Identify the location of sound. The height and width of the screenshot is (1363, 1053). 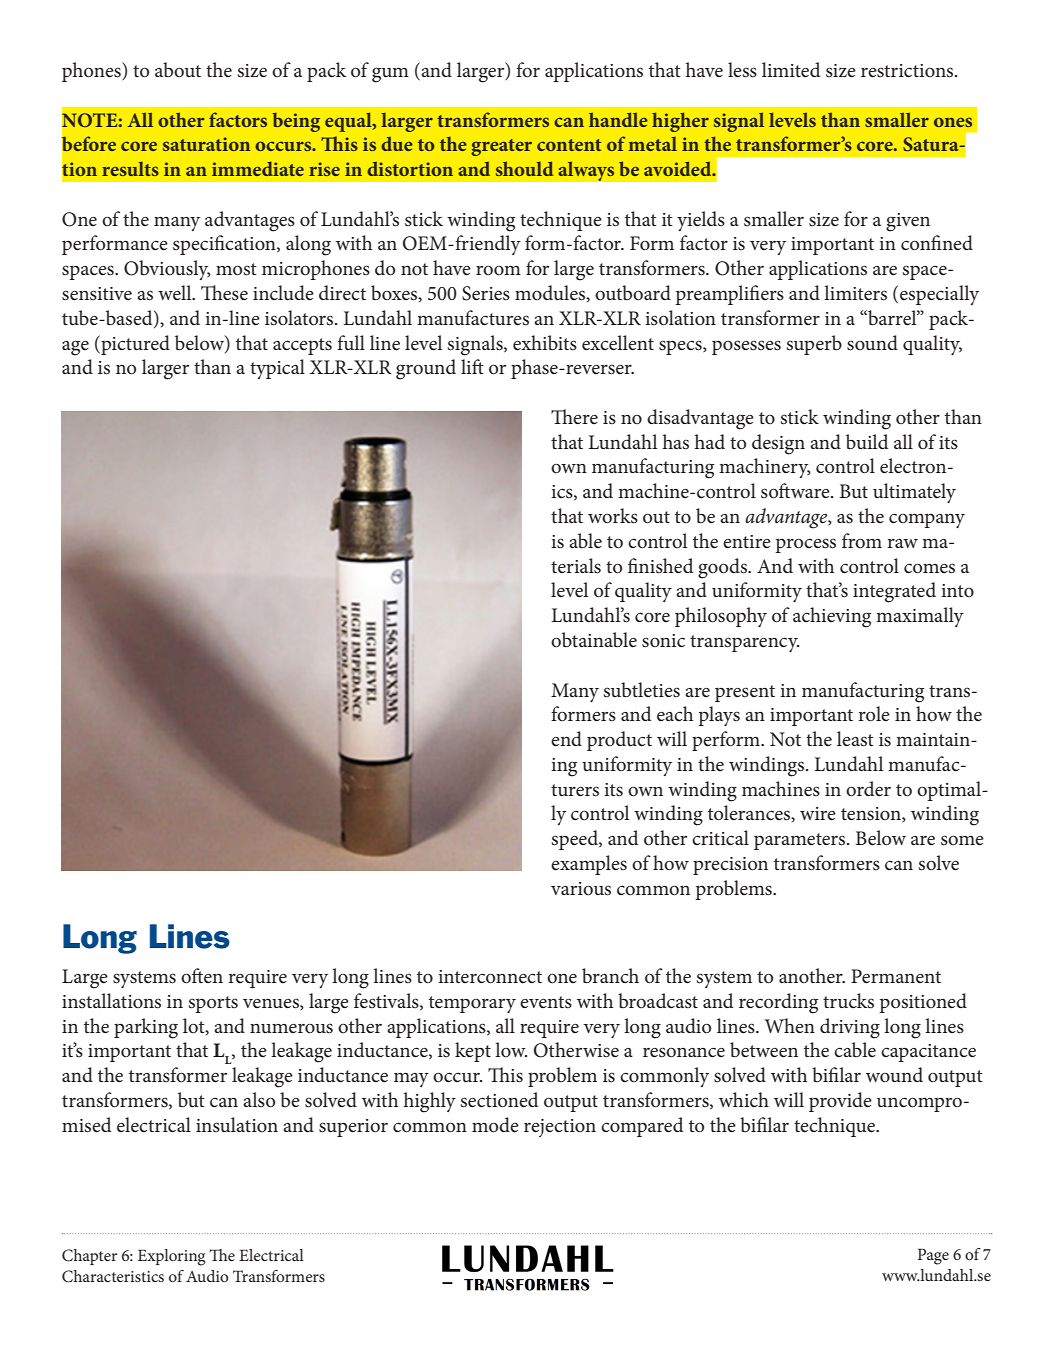
(872, 343).
